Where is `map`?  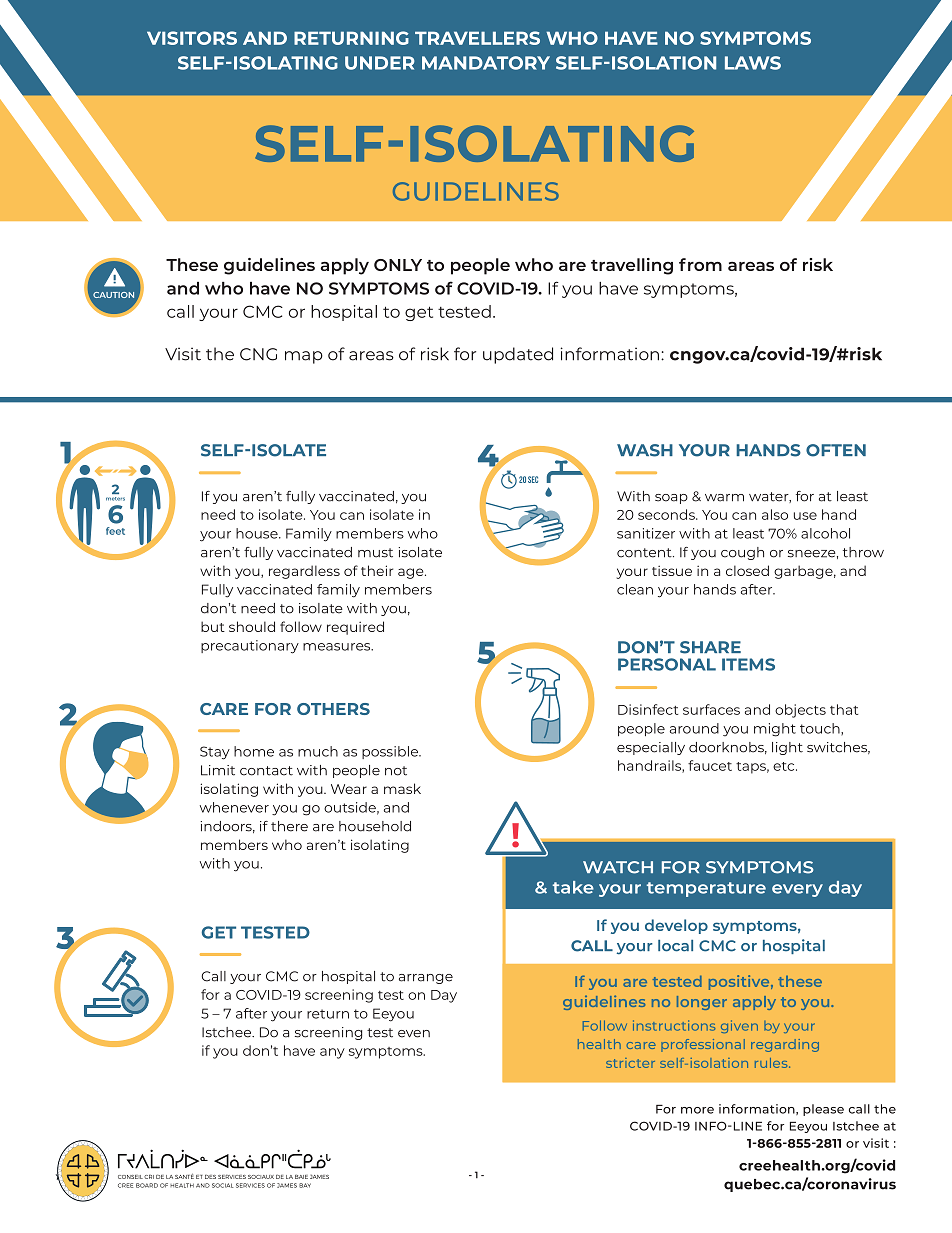
map is located at coordinates (304, 357).
